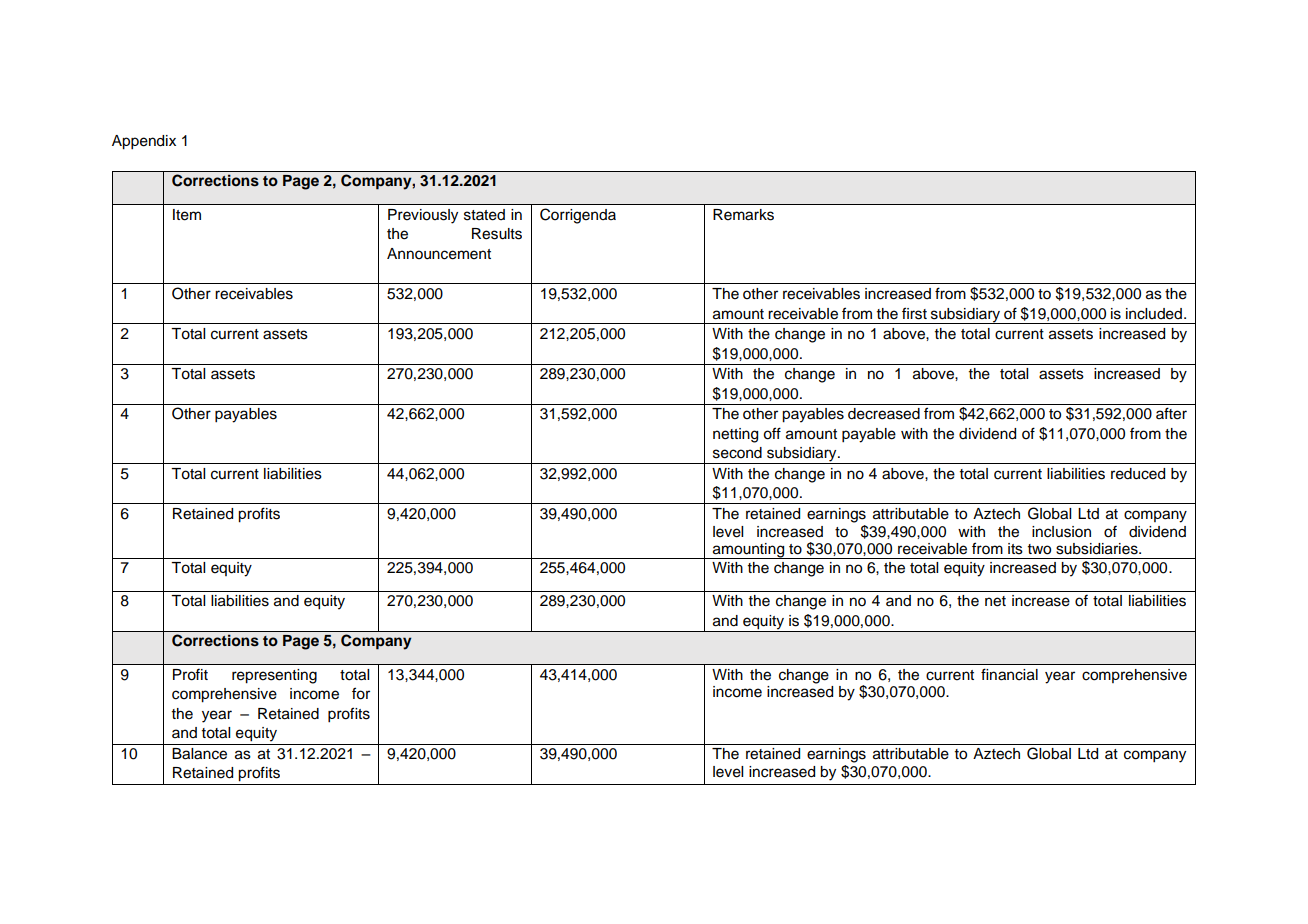  What do you see at coordinates (743, 215) in the screenshot?
I see `Remarks` at bounding box center [743, 215].
